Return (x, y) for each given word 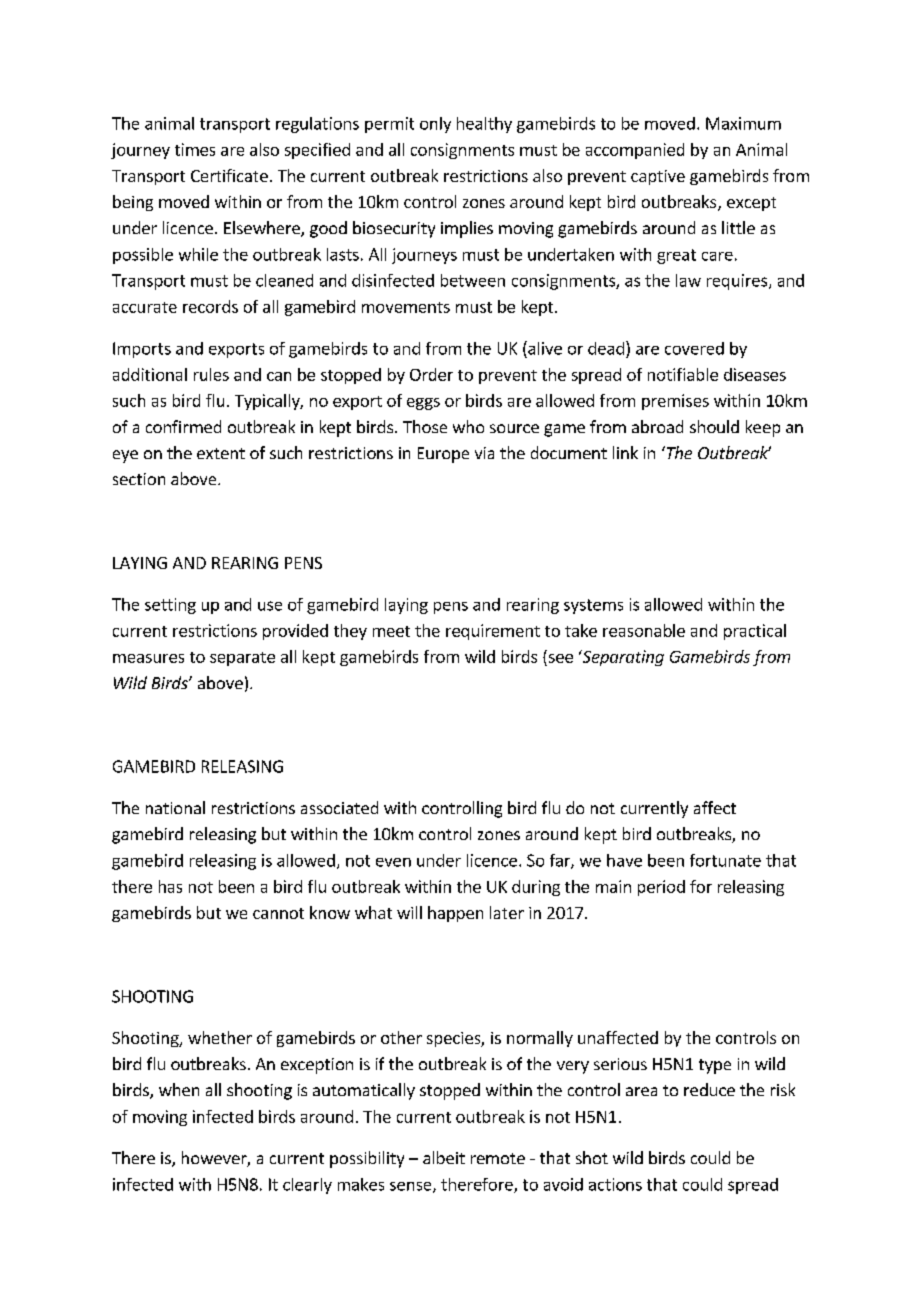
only (435, 125)
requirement (493, 632)
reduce (709, 1089)
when (179, 1089)
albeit (444, 1157)
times (195, 149)
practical (755, 632)
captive (658, 177)
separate (242, 659)
